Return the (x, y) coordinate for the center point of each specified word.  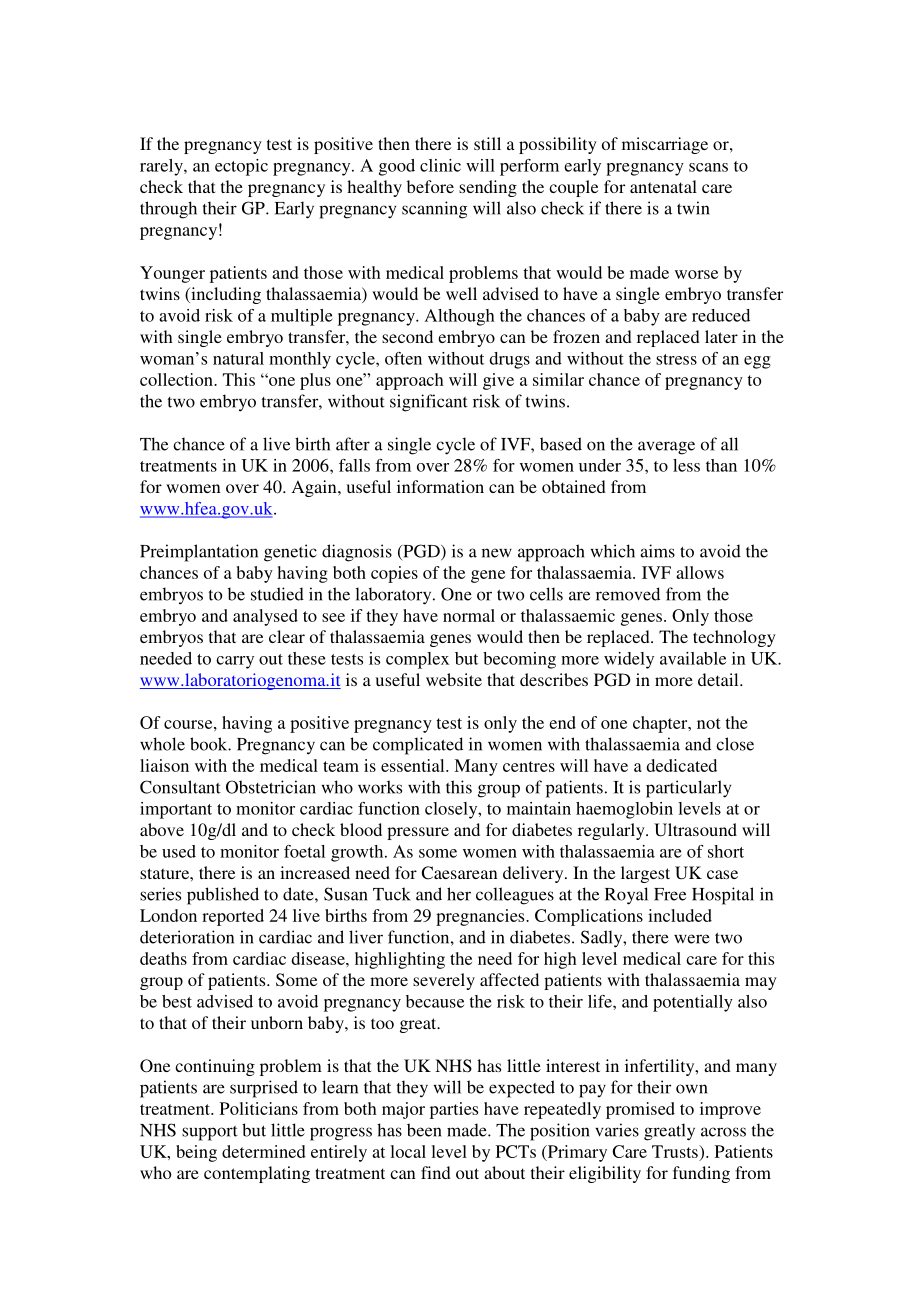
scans (708, 167)
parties (454, 1110)
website (454, 679)
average (666, 448)
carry (235, 662)
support (210, 1133)
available (693, 658)
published (223, 896)
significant (429, 403)
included (680, 915)
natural (238, 358)
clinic (440, 165)
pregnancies (481, 917)
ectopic (241, 167)
